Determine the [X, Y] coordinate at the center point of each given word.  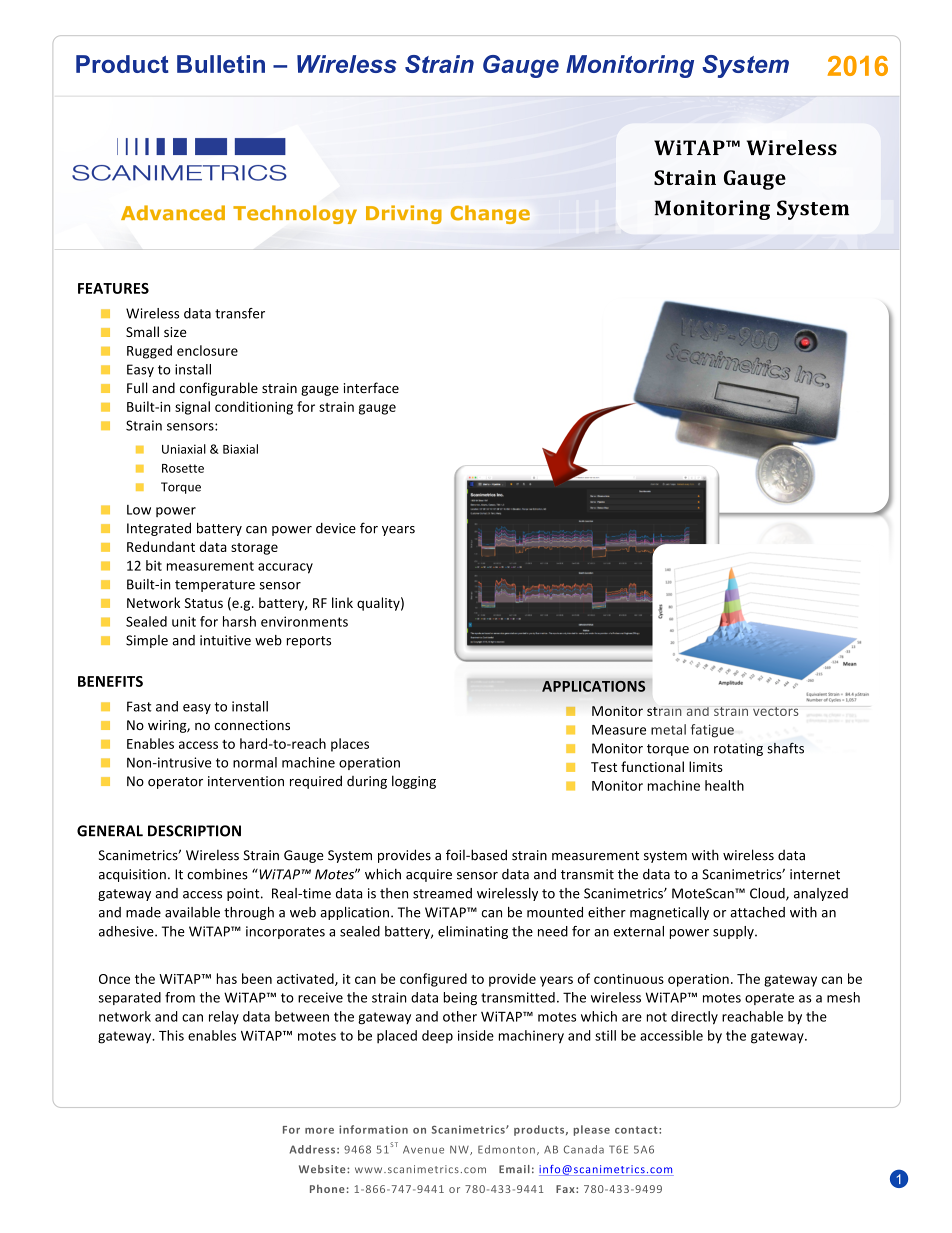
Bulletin [221, 64]
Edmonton [506, 1149]
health [724, 785]
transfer [240, 313]
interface [371, 387]
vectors [776, 711]
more [319, 1131]
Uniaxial [184, 449]
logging [414, 782]
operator [175, 783]
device [336, 528]
